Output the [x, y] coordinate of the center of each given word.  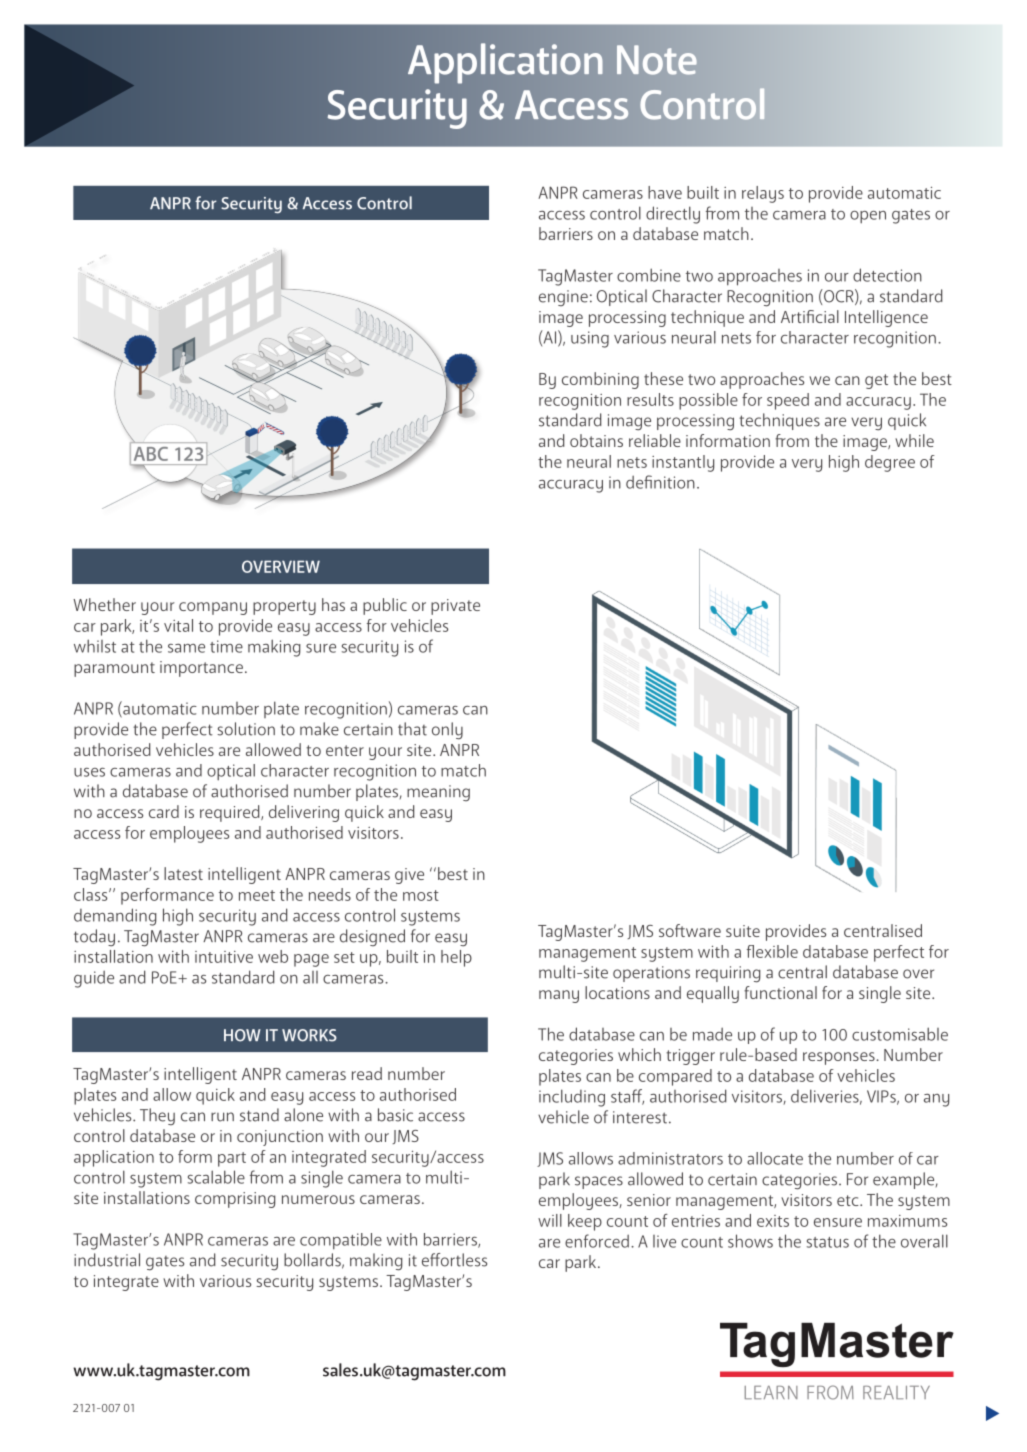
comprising [235, 1200]
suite [743, 931]
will [550, 1220]
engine [563, 298]
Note [657, 60]
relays [763, 194]
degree [890, 463]
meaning [438, 793]
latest [183, 873]
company [213, 608]
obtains [596, 440]
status [828, 1242]
